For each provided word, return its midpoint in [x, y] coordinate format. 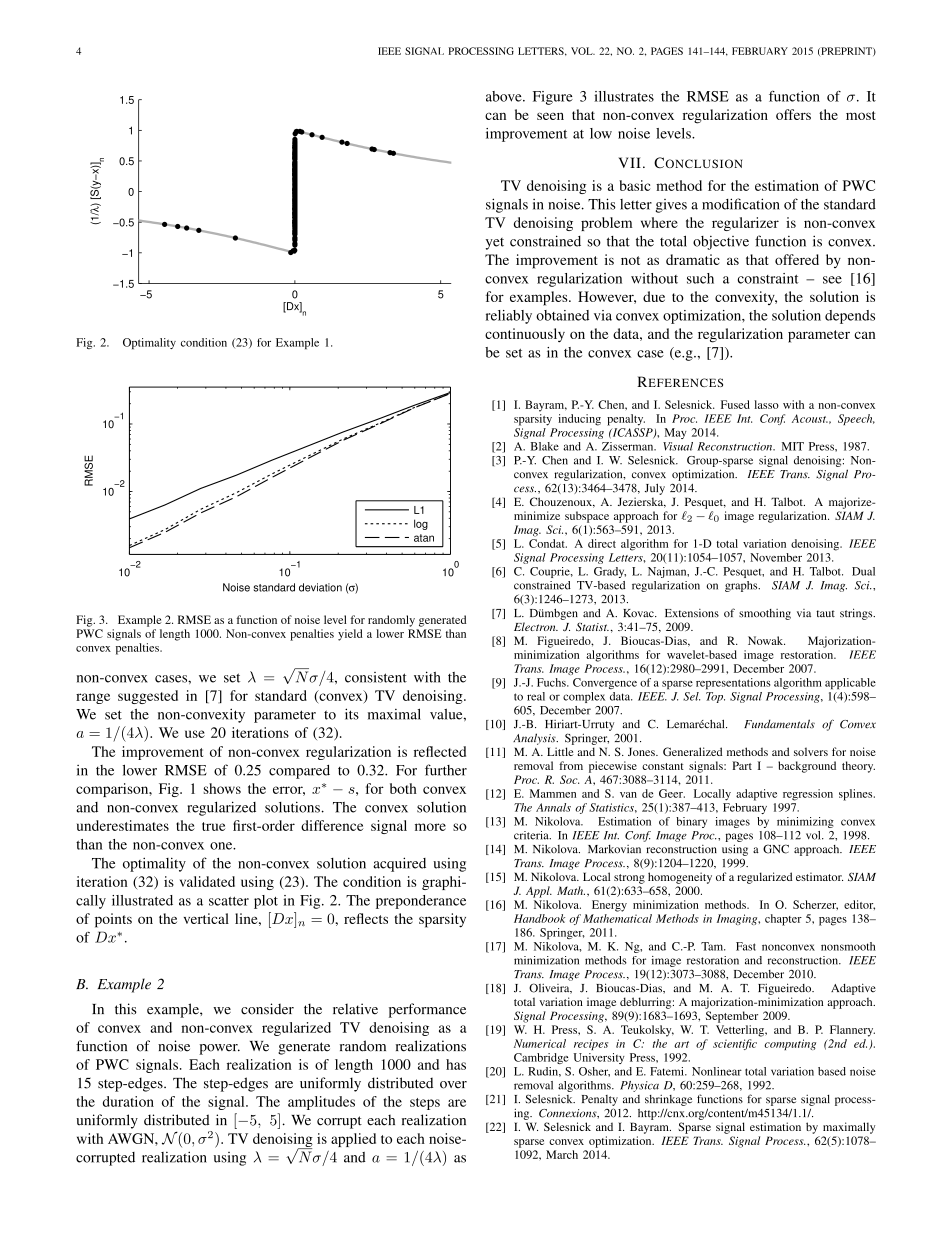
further [446, 770]
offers [793, 114]
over [453, 1085]
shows [222, 788]
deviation [320, 587]
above [505, 96]
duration [128, 1101]
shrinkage [668, 1100]
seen [550, 116]
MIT [793, 446]
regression [808, 795]
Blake [545, 446]
